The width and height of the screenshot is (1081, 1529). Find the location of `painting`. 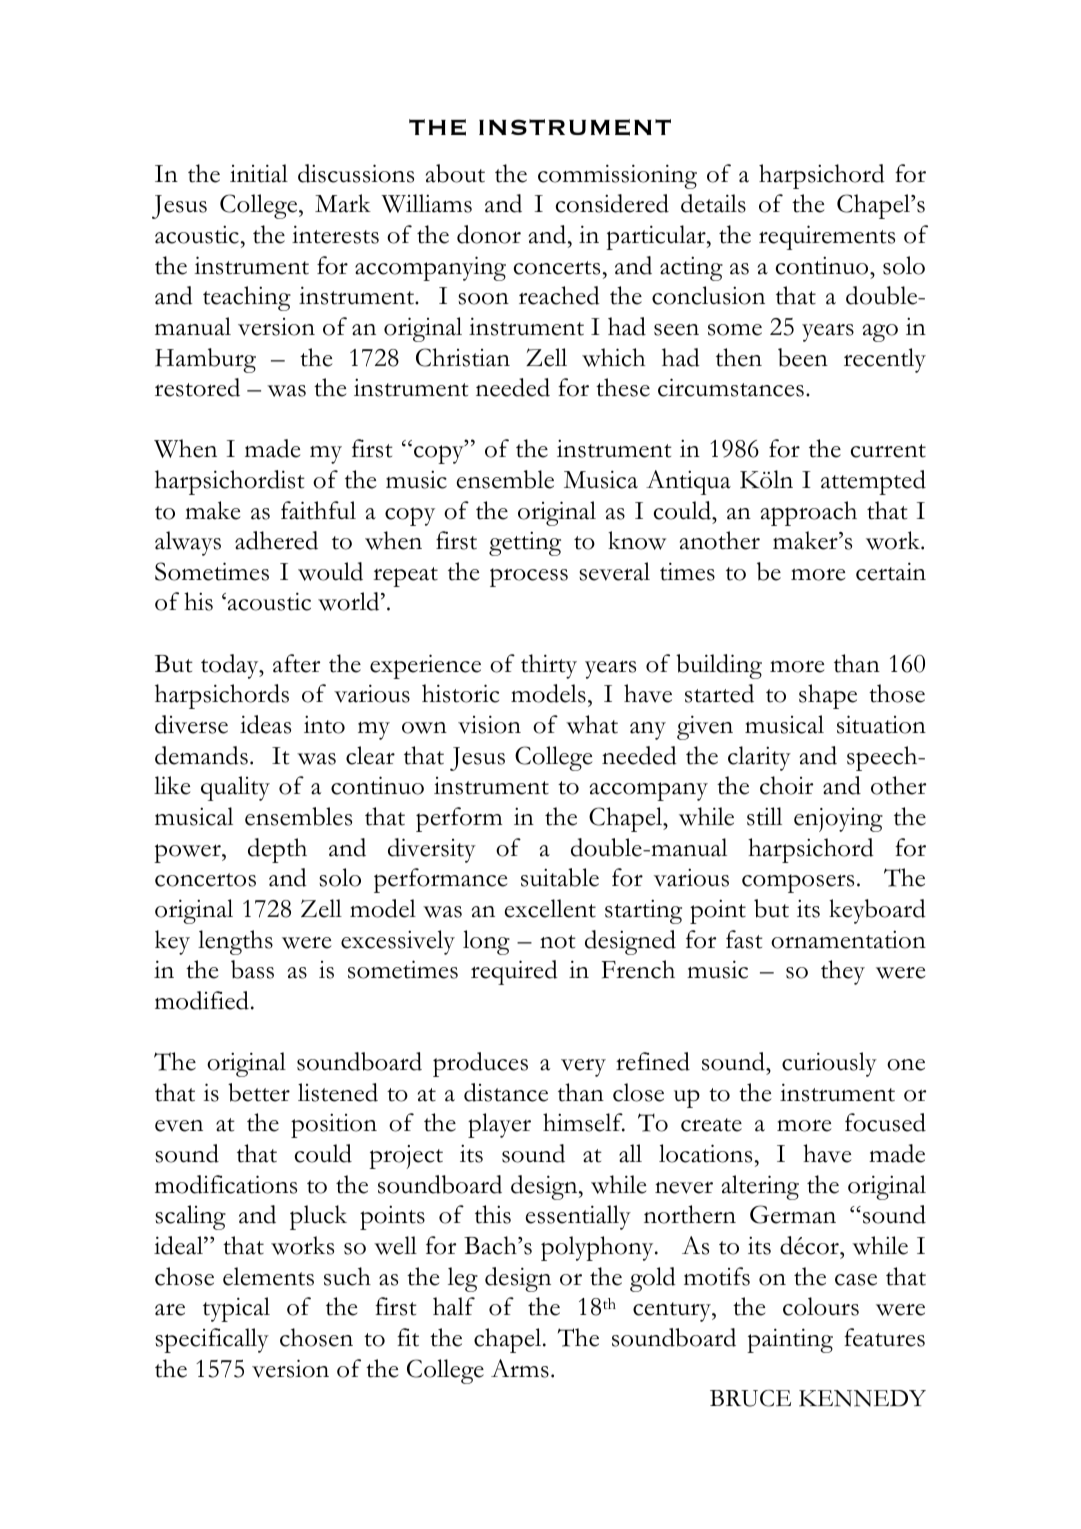

painting is located at coordinates (790, 1340).
